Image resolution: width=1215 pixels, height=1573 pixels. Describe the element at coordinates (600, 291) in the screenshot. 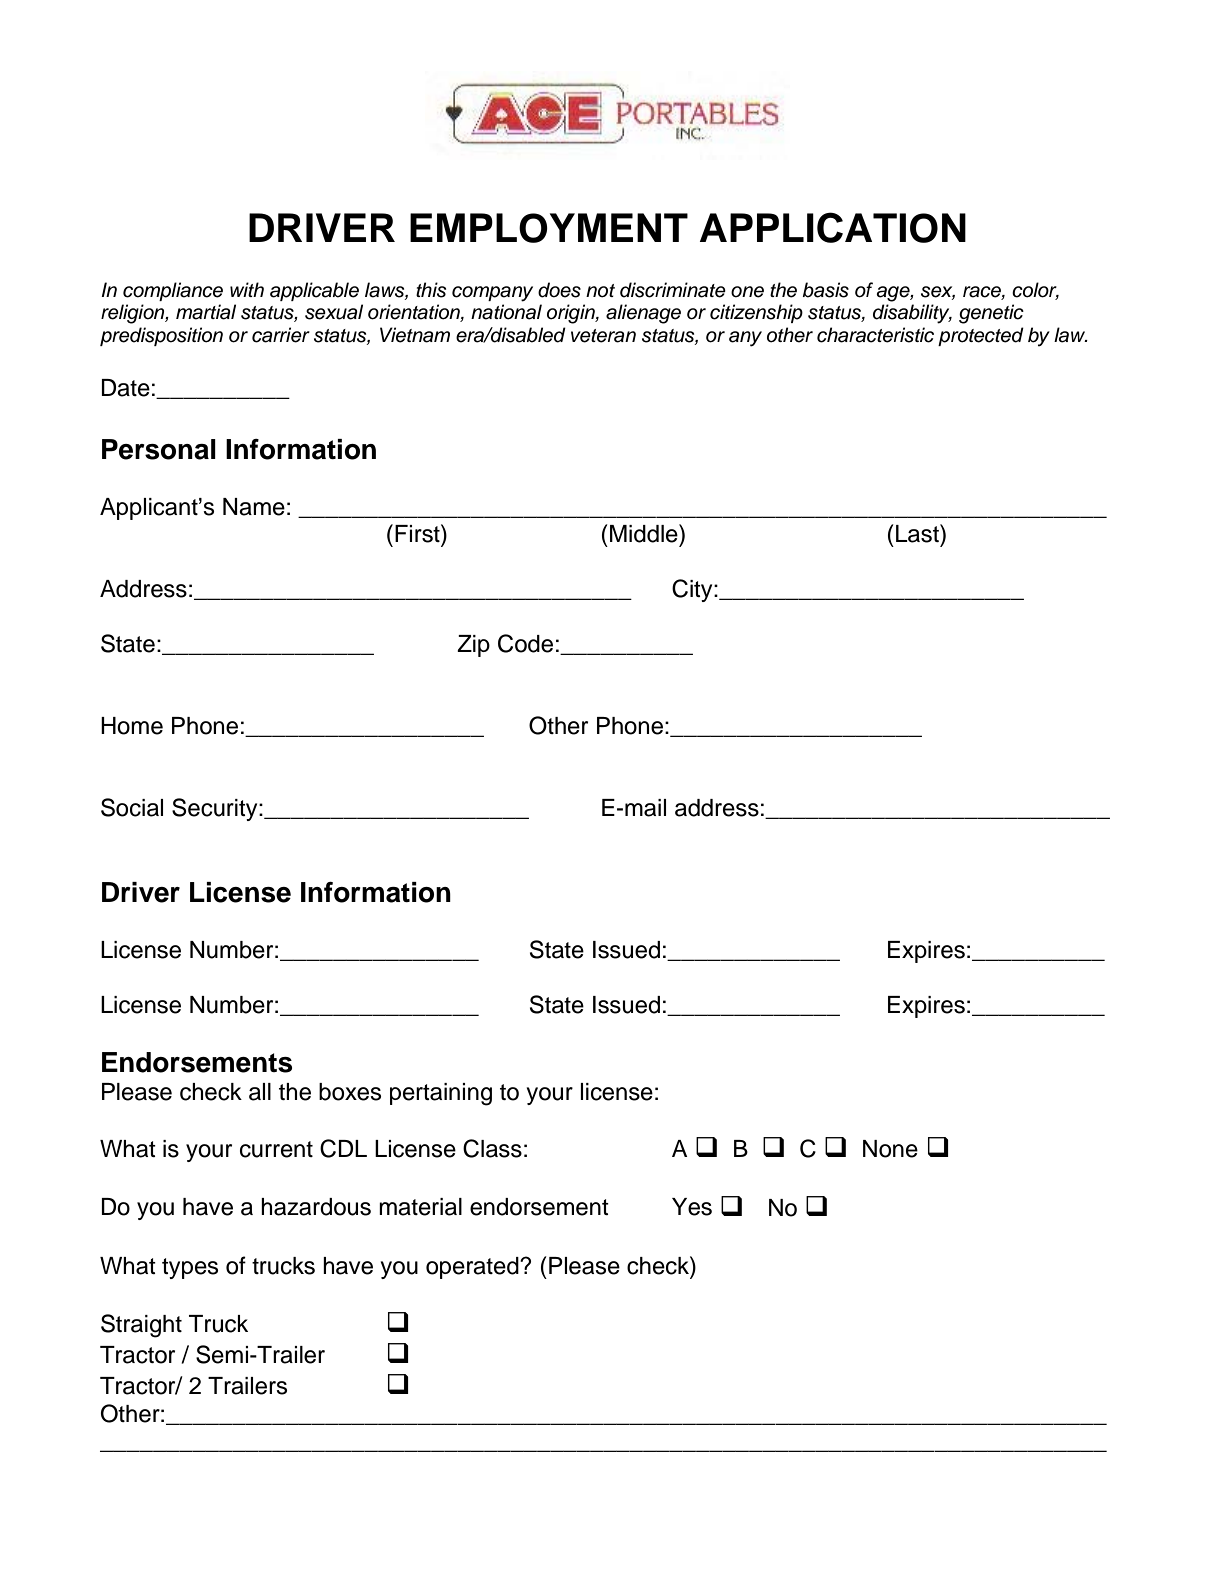

I see `not` at that location.
